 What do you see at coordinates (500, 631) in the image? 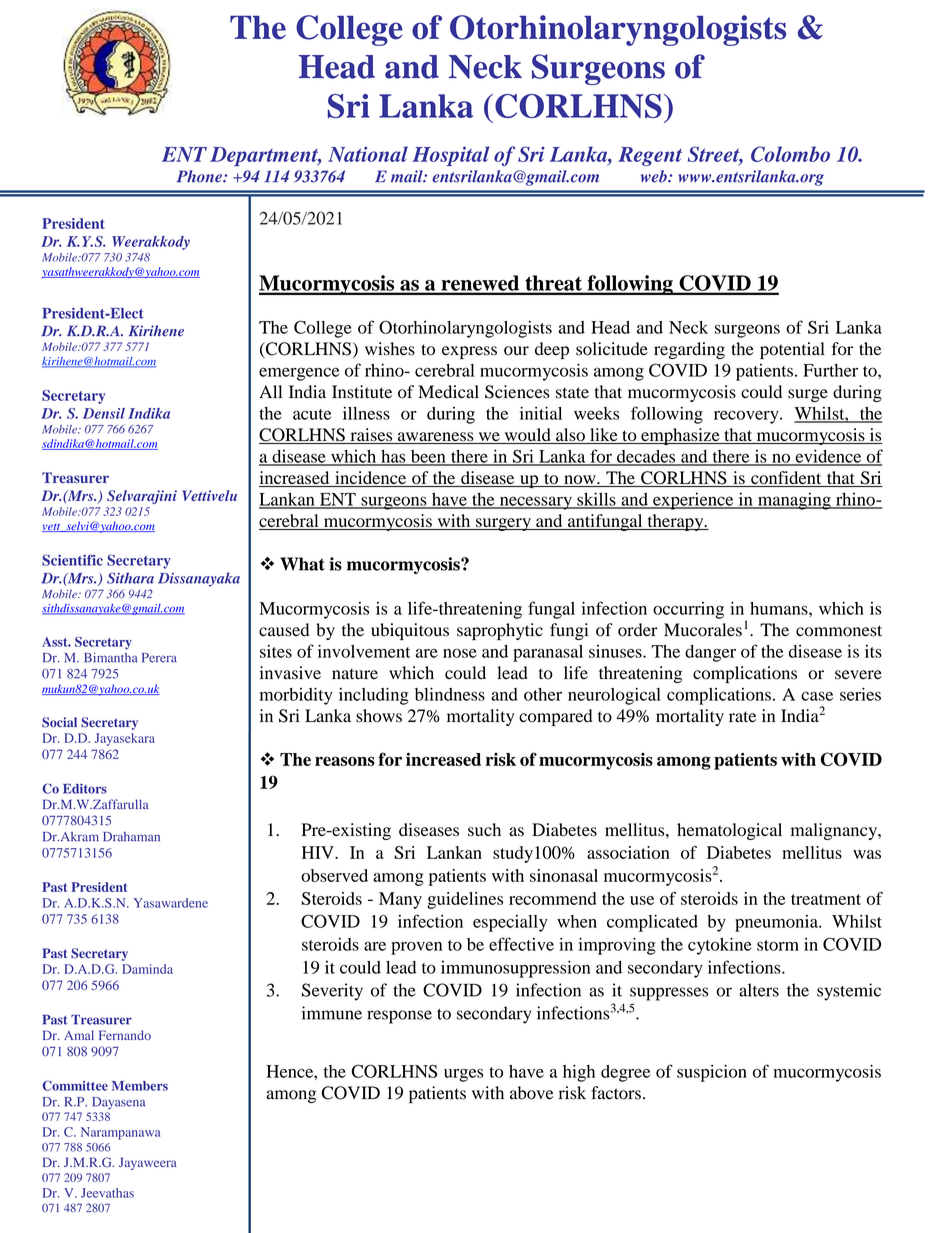
I see `saprophytic` at bounding box center [500, 631].
